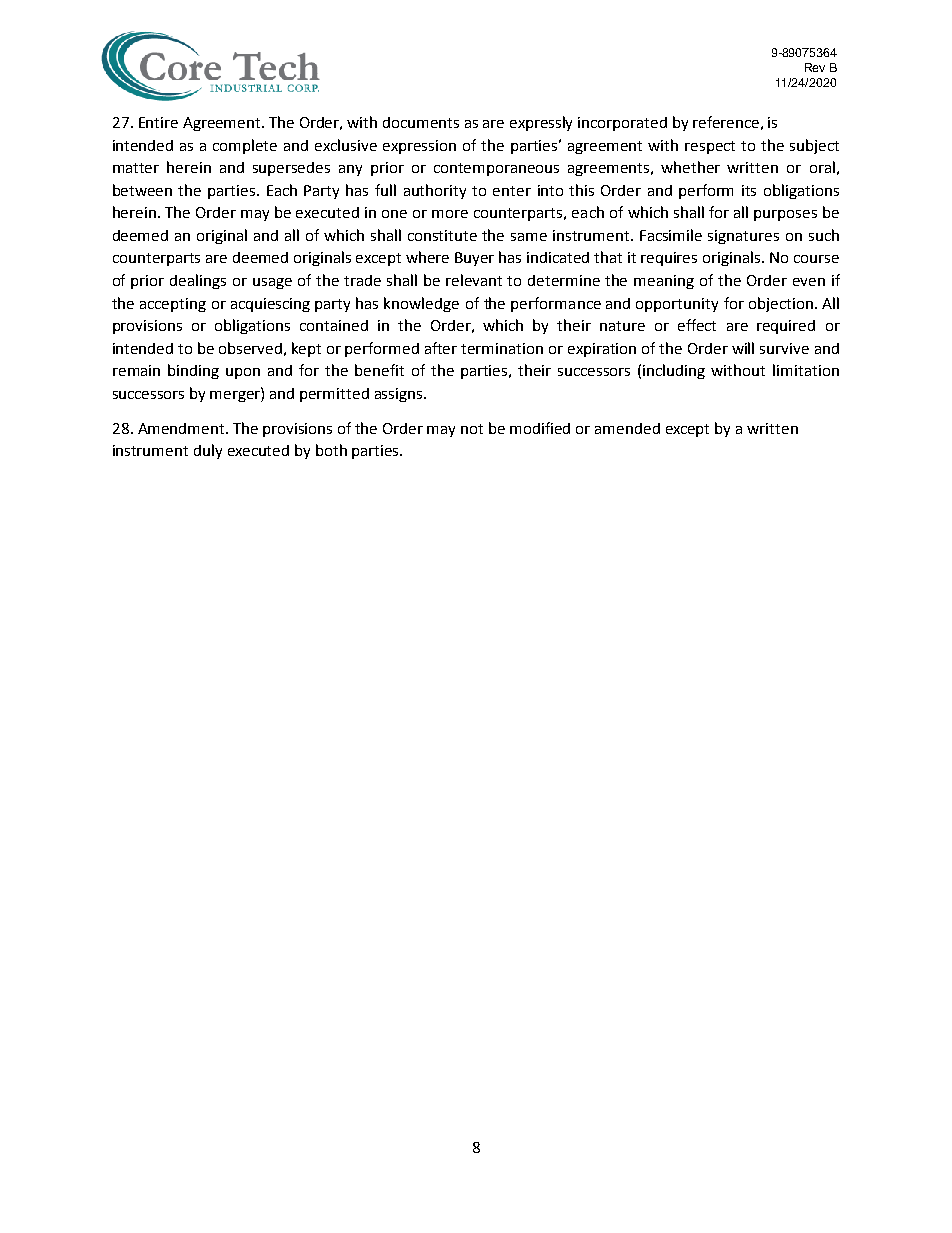 The image size is (952, 1233). What do you see at coordinates (208, 451) in the page?
I see `duly` at bounding box center [208, 451].
